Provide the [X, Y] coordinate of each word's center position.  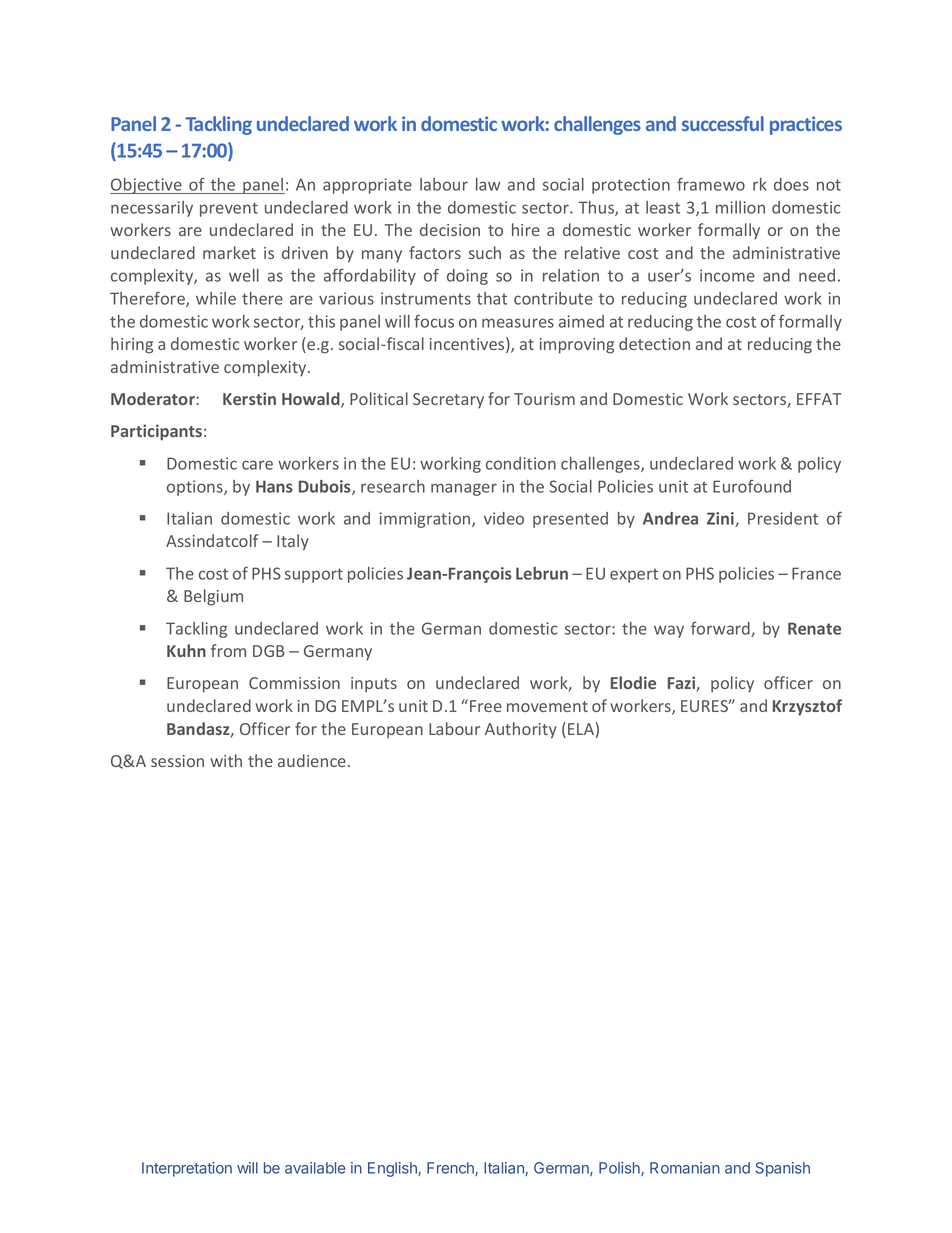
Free [486, 706]
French [451, 1169]
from [228, 650]
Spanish [782, 1169]
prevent [229, 209]
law [488, 184]
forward [721, 629]
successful [723, 123]
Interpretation [187, 1169]
